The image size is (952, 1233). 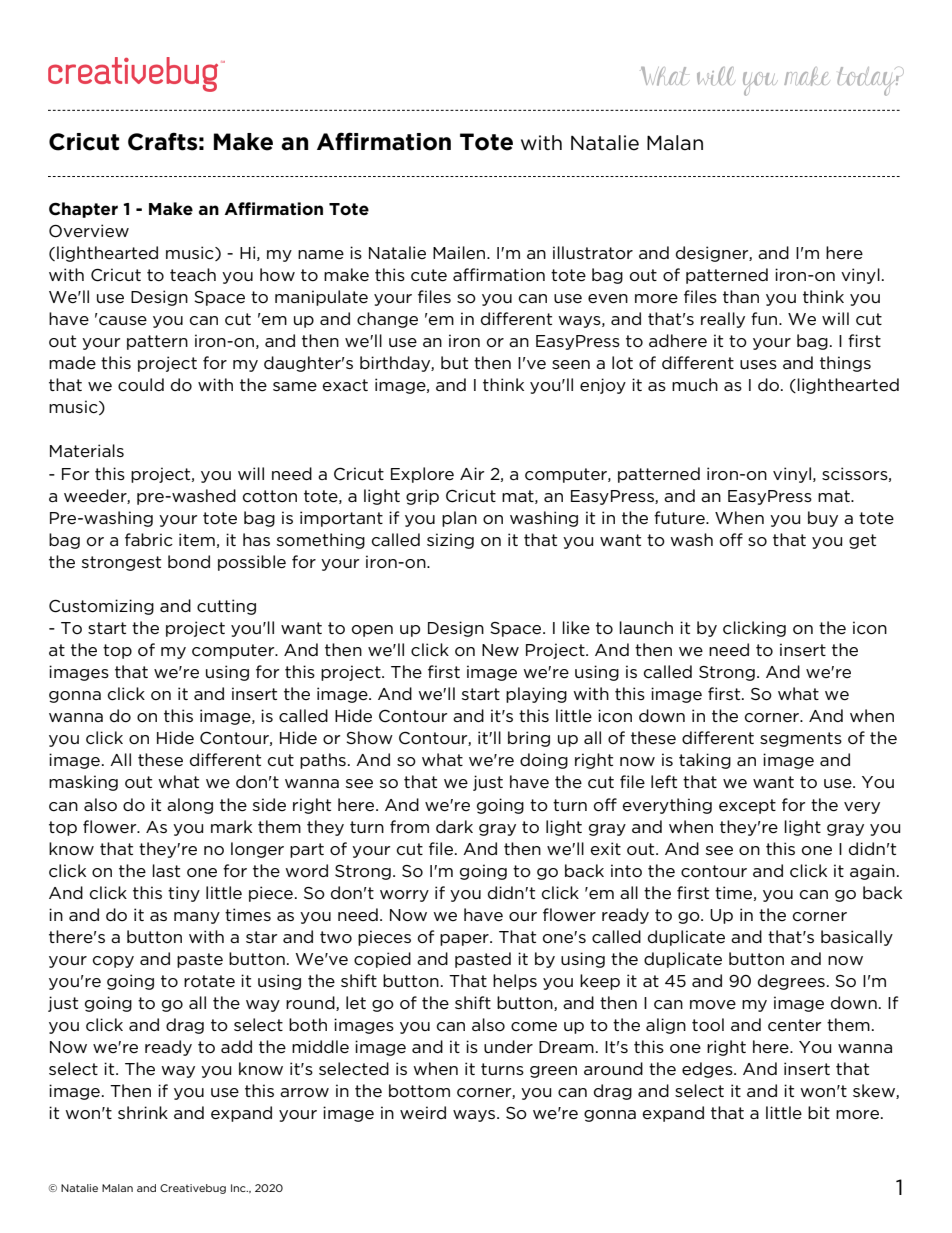 What do you see at coordinates (226, 607) in the screenshot?
I see `cutting` at bounding box center [226, 607].
